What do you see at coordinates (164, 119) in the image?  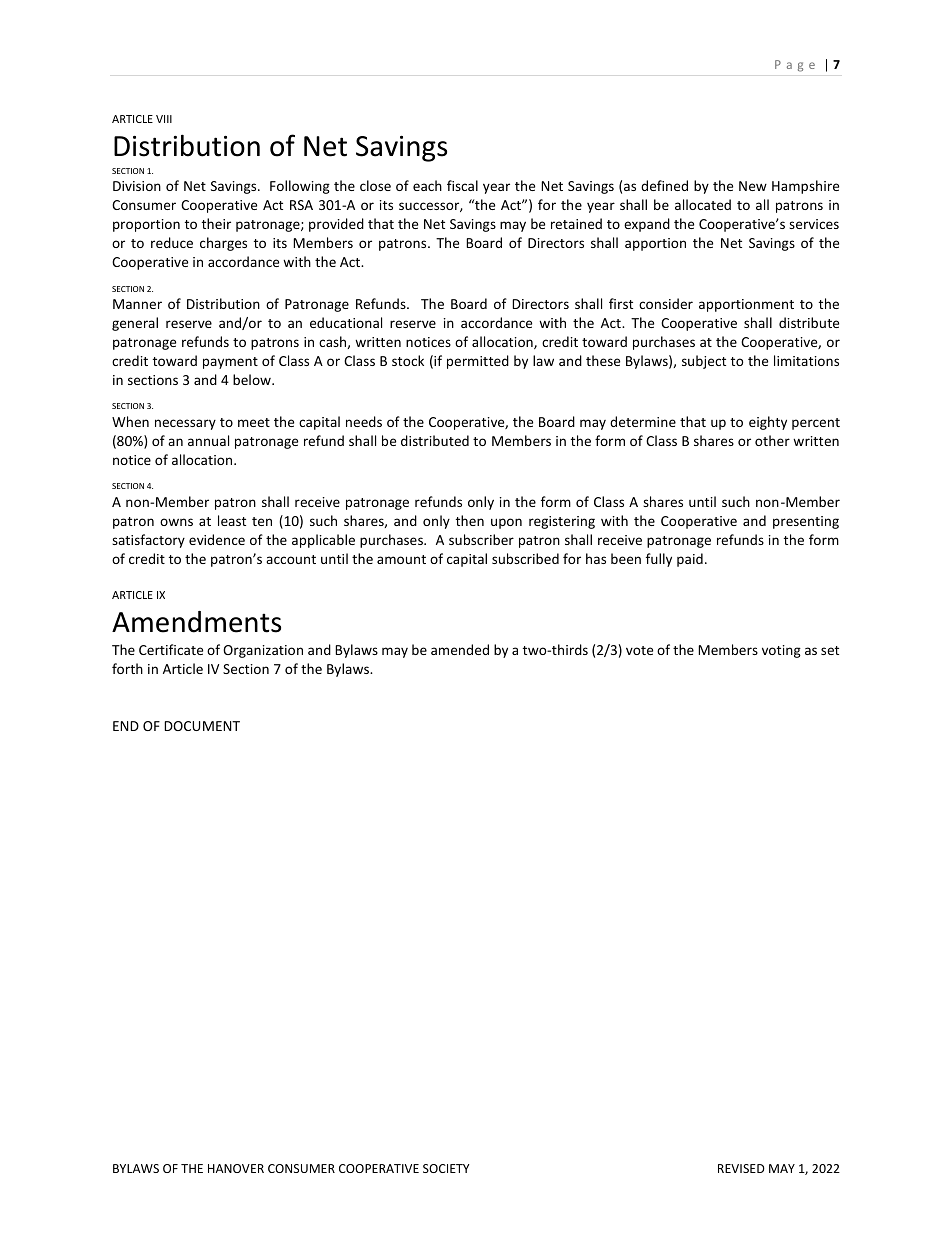 I see `VIII` at bounding box center [164, 119].
